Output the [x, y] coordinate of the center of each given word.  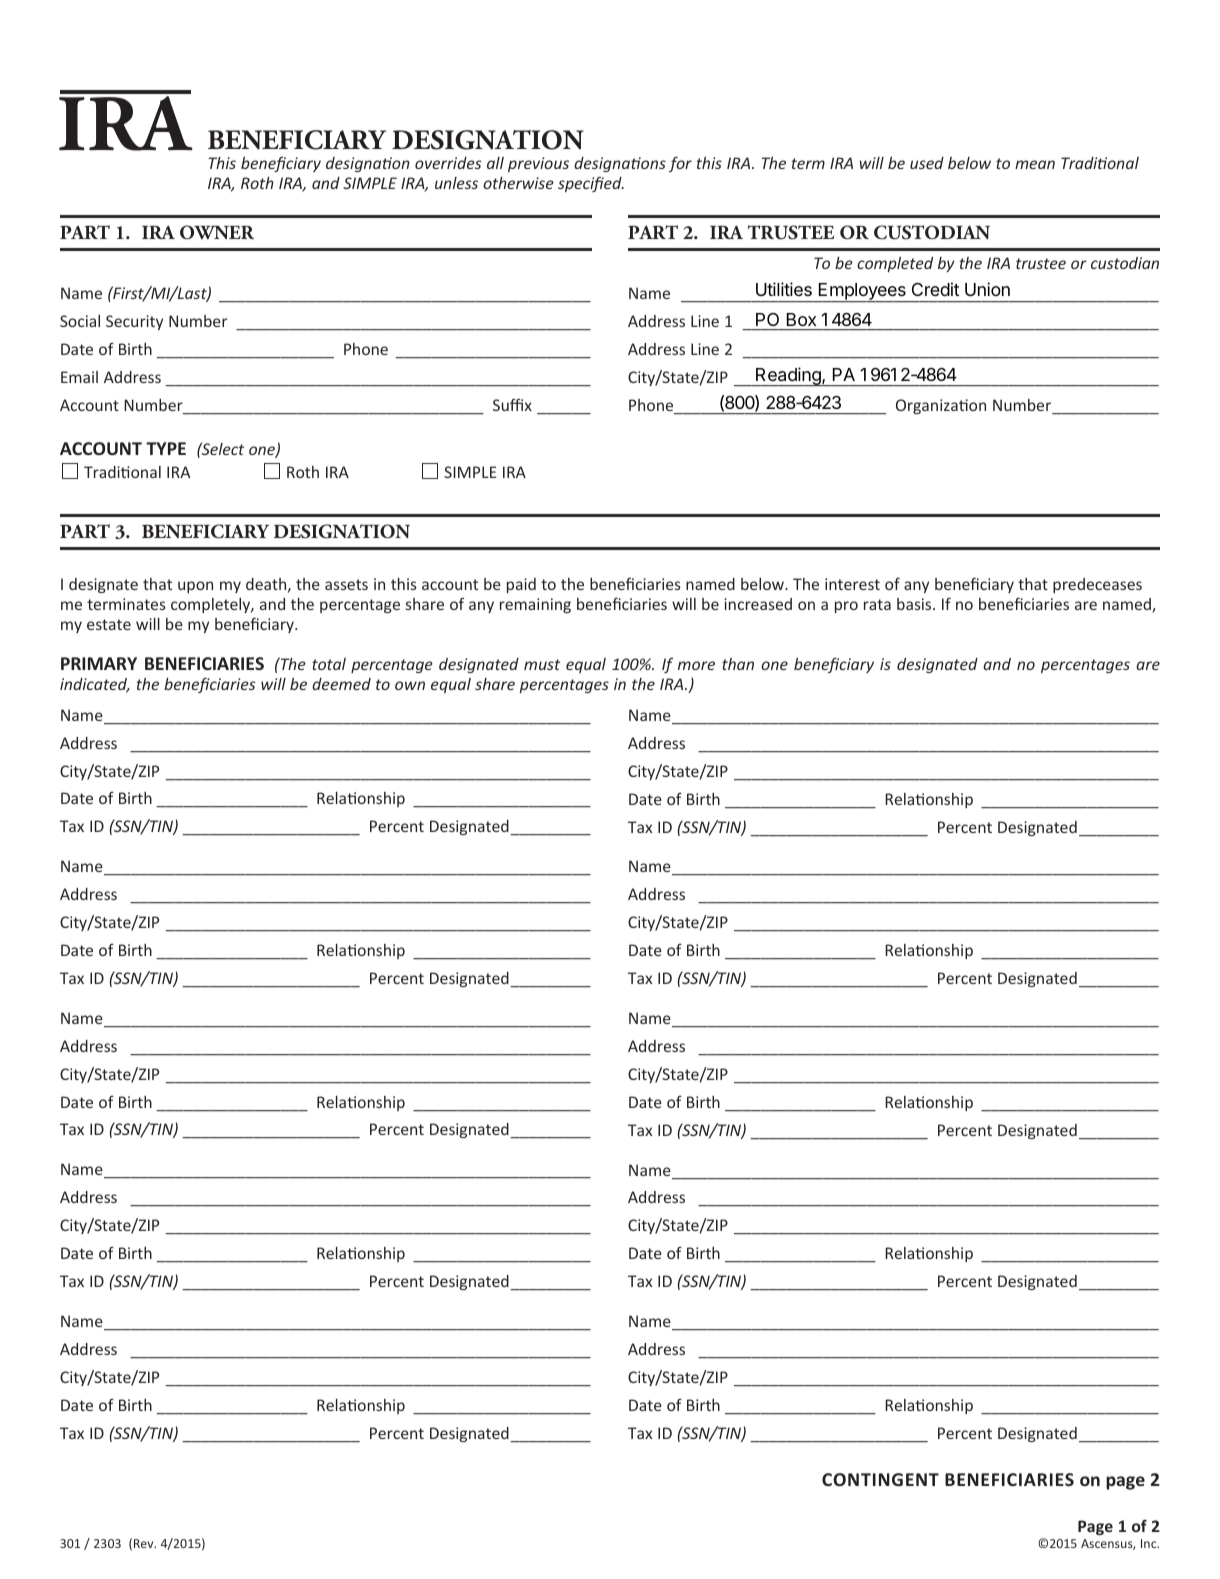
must [542, 664]
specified [591, 184]
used [927, 163]
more [696, 665]
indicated [95, 685]
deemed [341, 684]
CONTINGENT [880, 1479]
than [738, 664]
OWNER [217, 232]
